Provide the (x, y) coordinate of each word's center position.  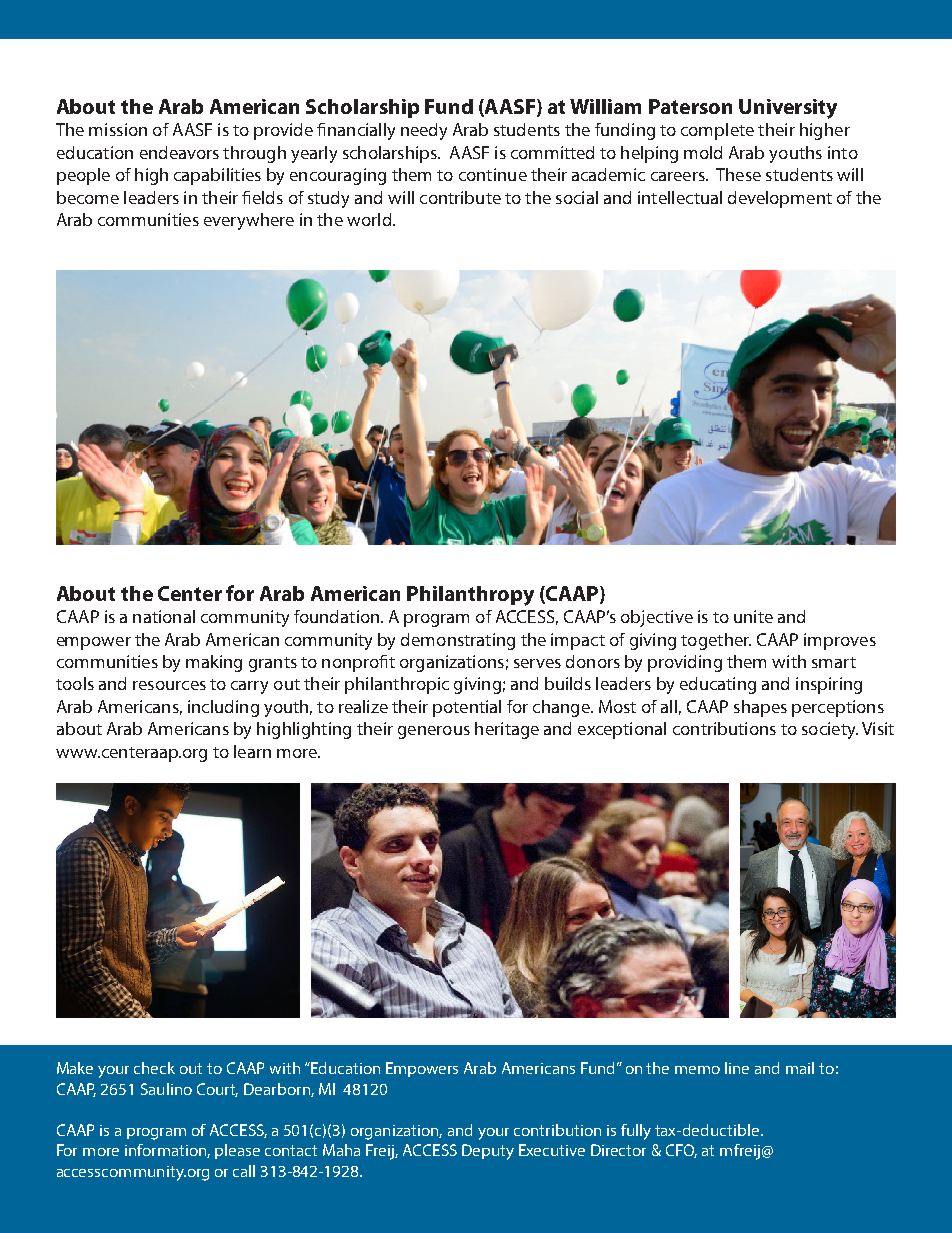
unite (753, 616)
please (237, 1151)
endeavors (179, 152)
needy (424, 131)
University (788, 109)
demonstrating (458, 641)
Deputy (488, 1152)
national (164, 616)
